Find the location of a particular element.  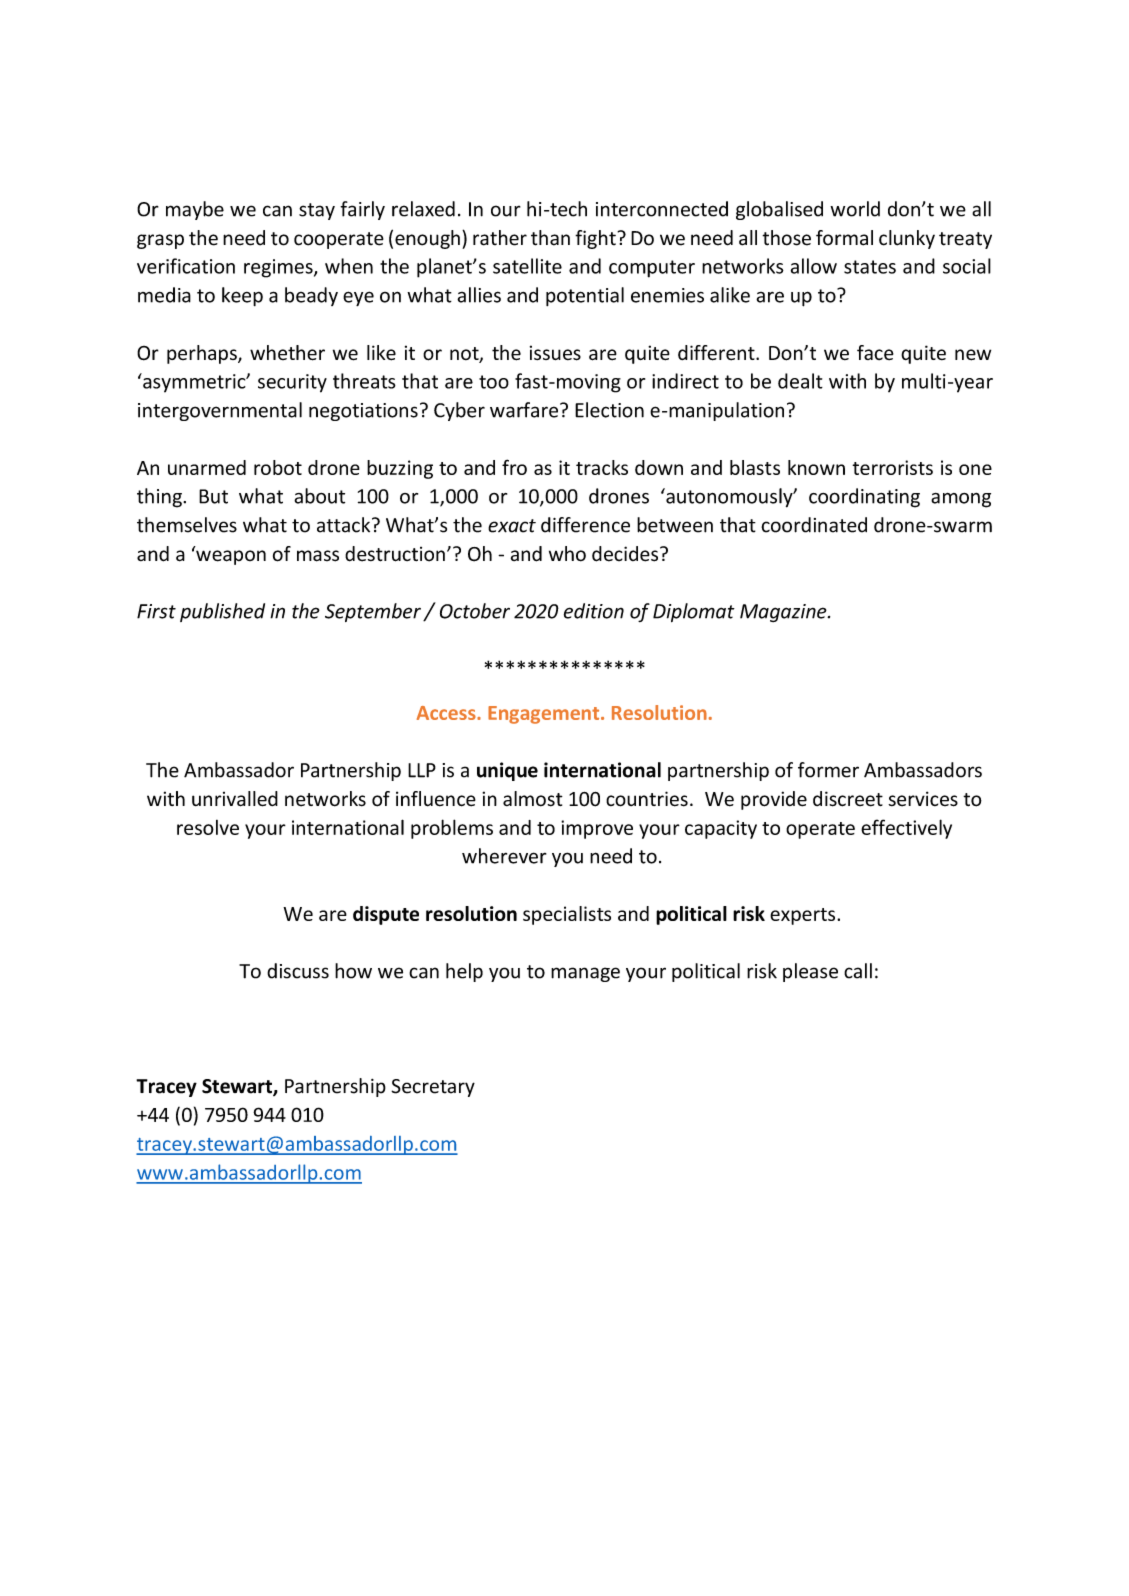

than is located at coordinates (550, 238).
